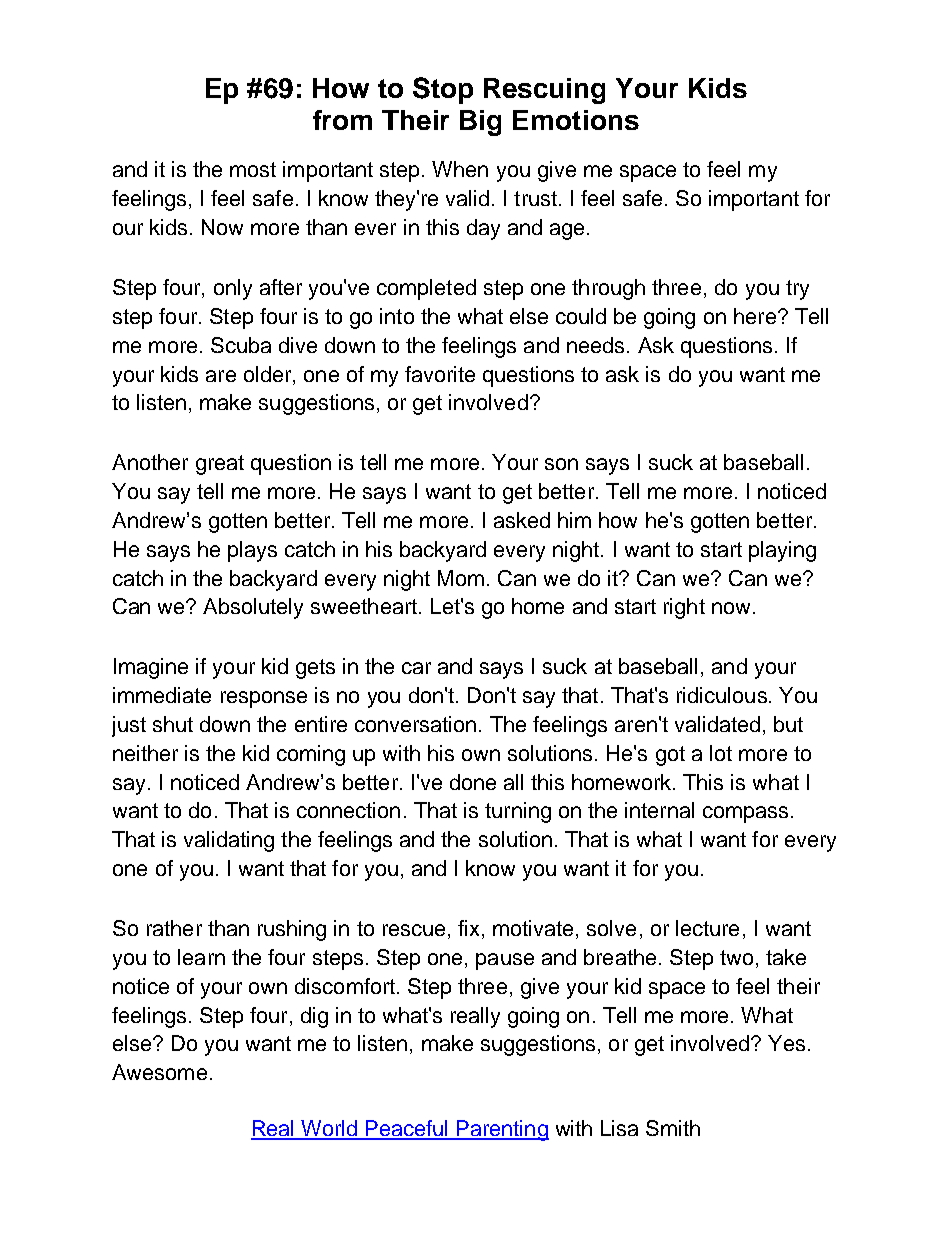  What do you see at coordinates (659, 810) in the page?
I see `internal` at bounding box center [659, 810].
